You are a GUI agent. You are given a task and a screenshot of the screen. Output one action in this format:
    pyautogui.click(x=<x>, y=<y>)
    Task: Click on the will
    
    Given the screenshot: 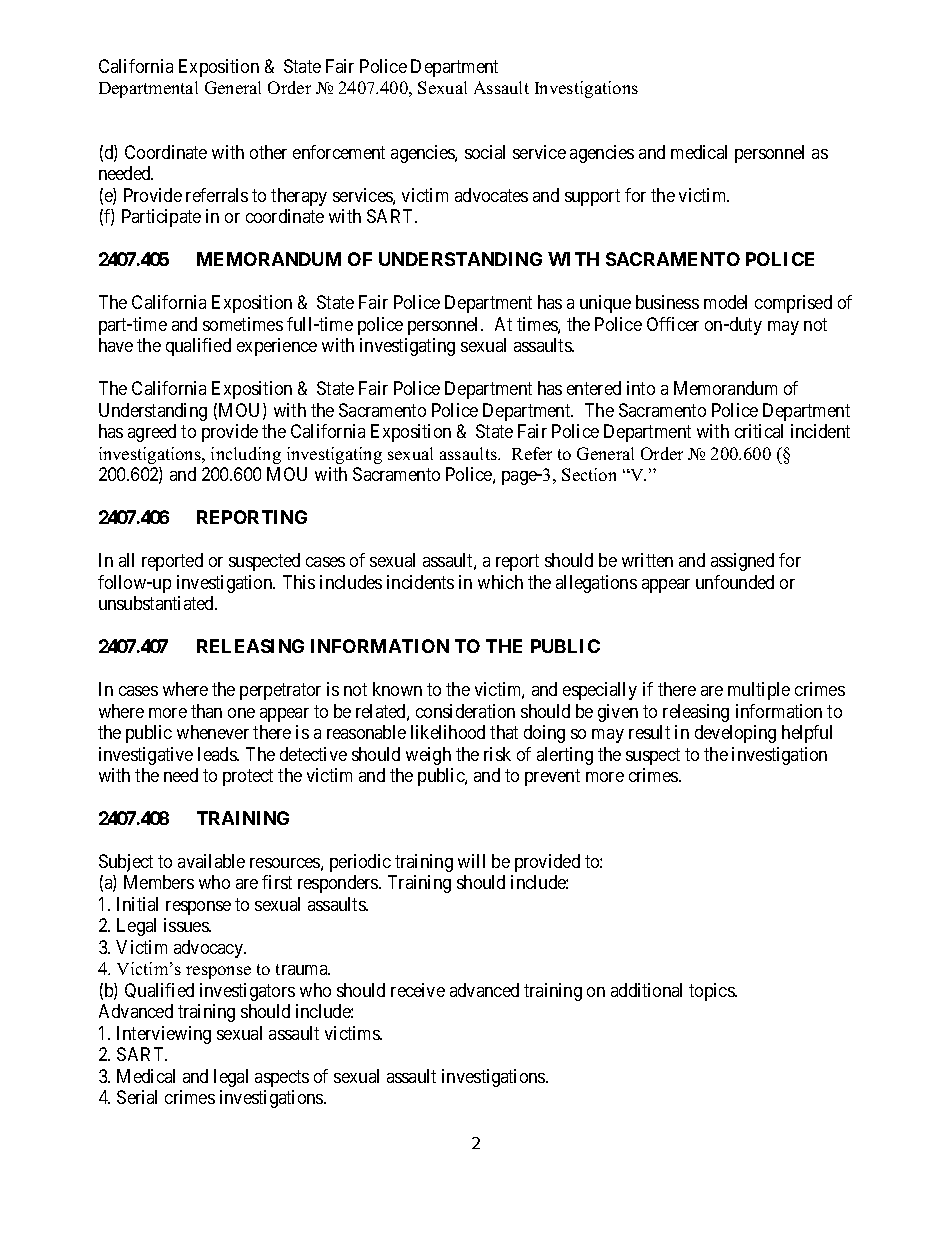 What is the action you would take?
    pyautogui.click(x=471, y=861)
